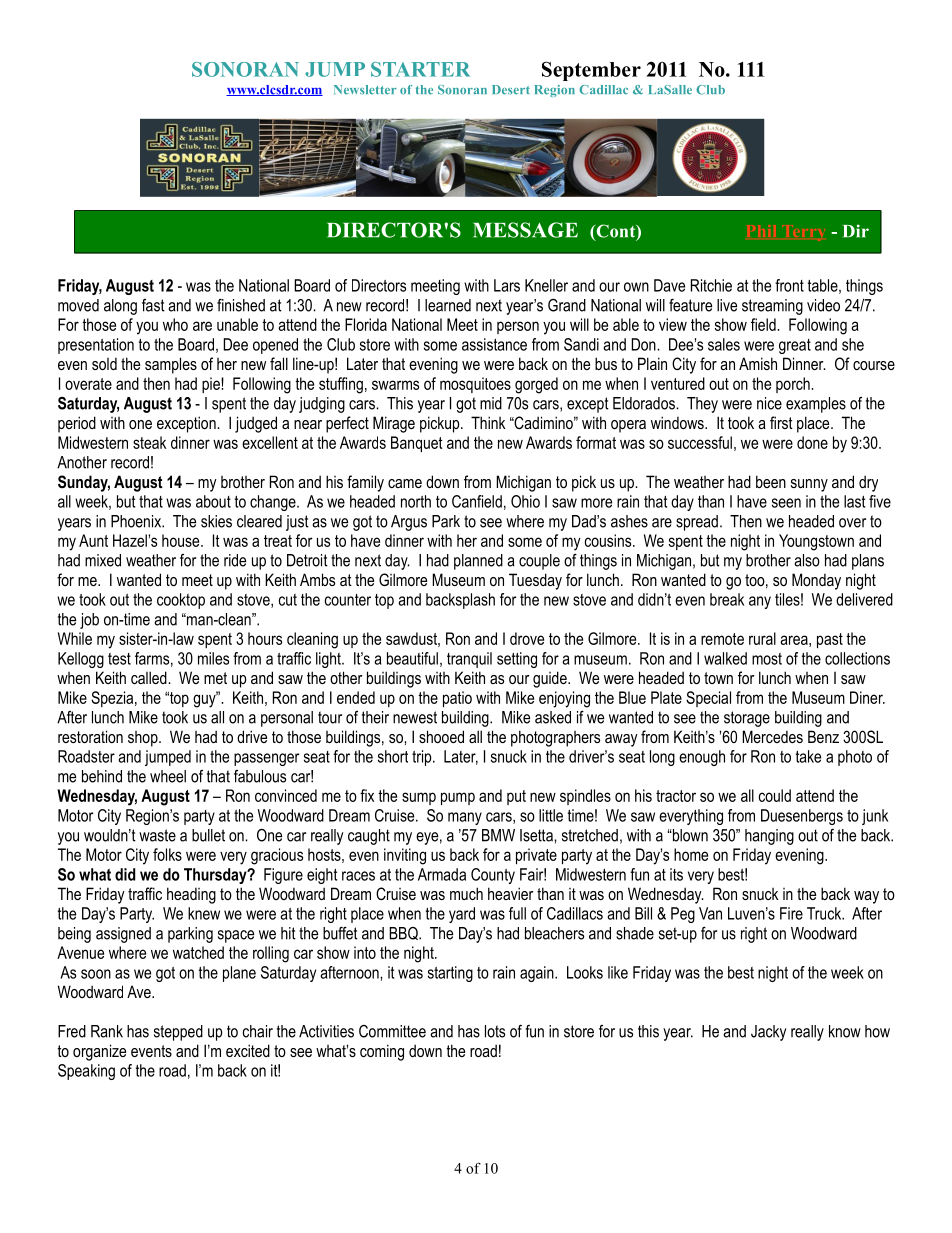 The height and width of the page is (1233, 952). I want to click on assistance, so click(494, 344).
